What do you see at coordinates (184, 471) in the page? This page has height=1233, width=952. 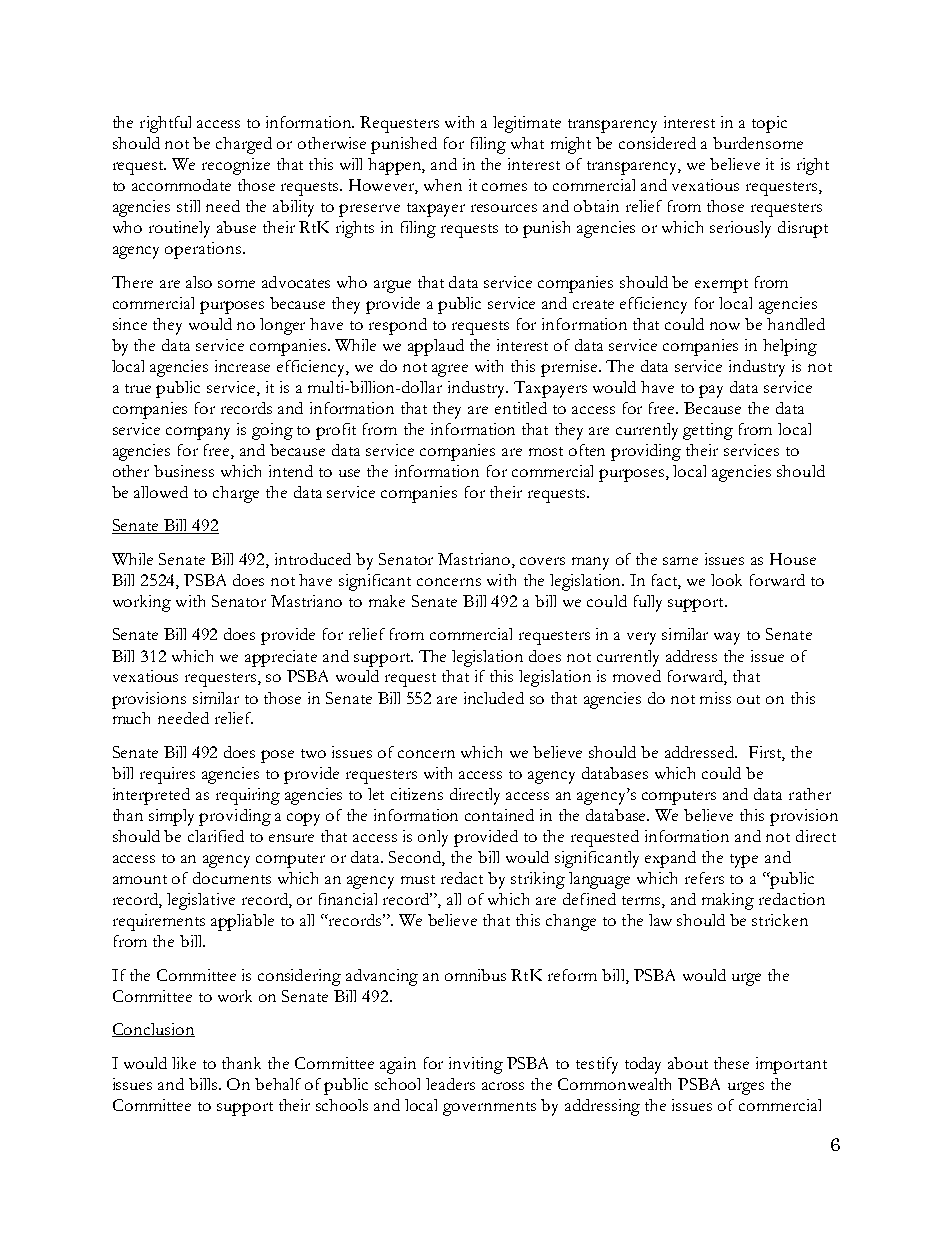 I see `business` at bounding box center [184, 471].
